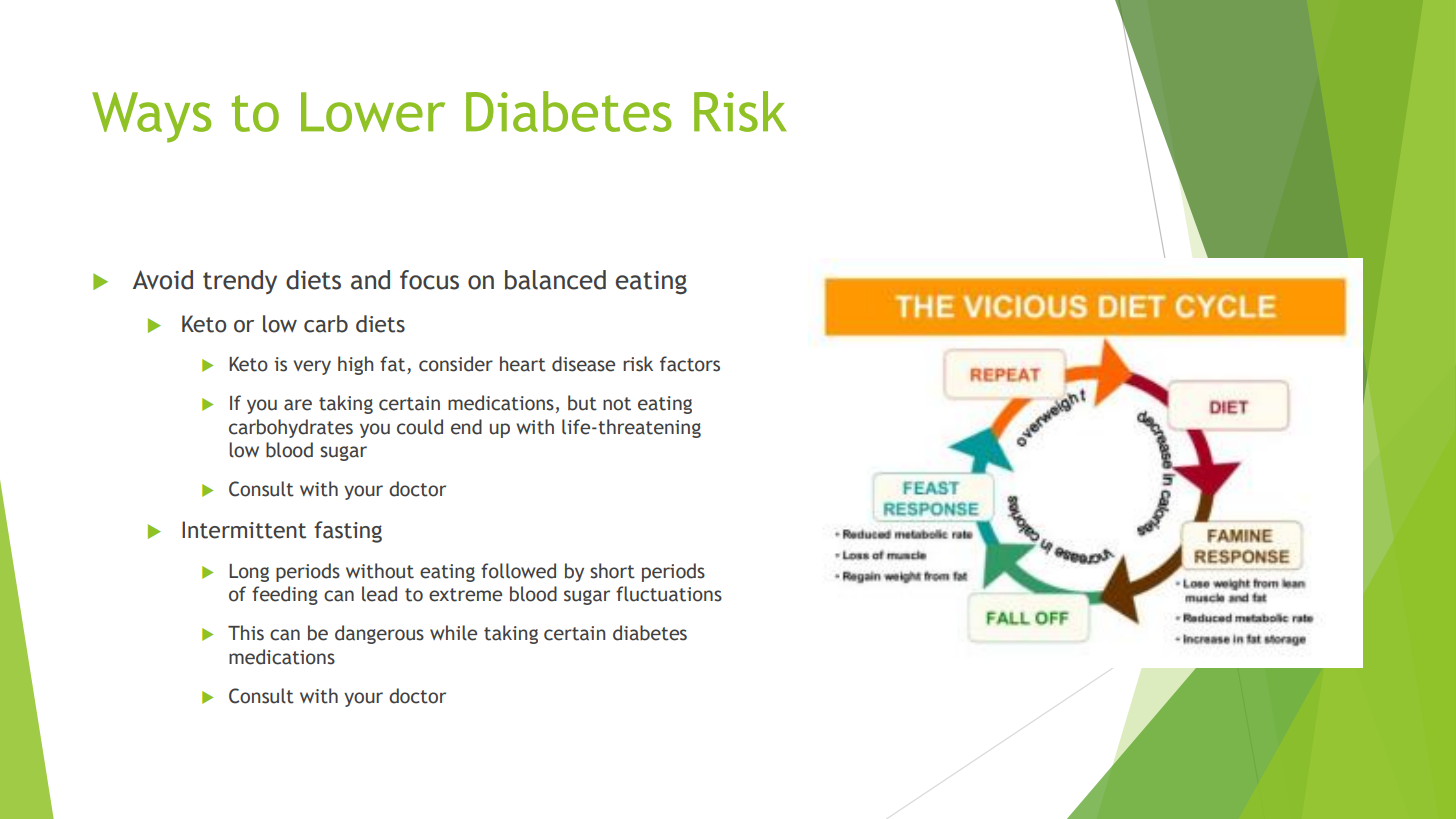 This image has width=1456, height=819. I want to click on could, so click(420, 427).
